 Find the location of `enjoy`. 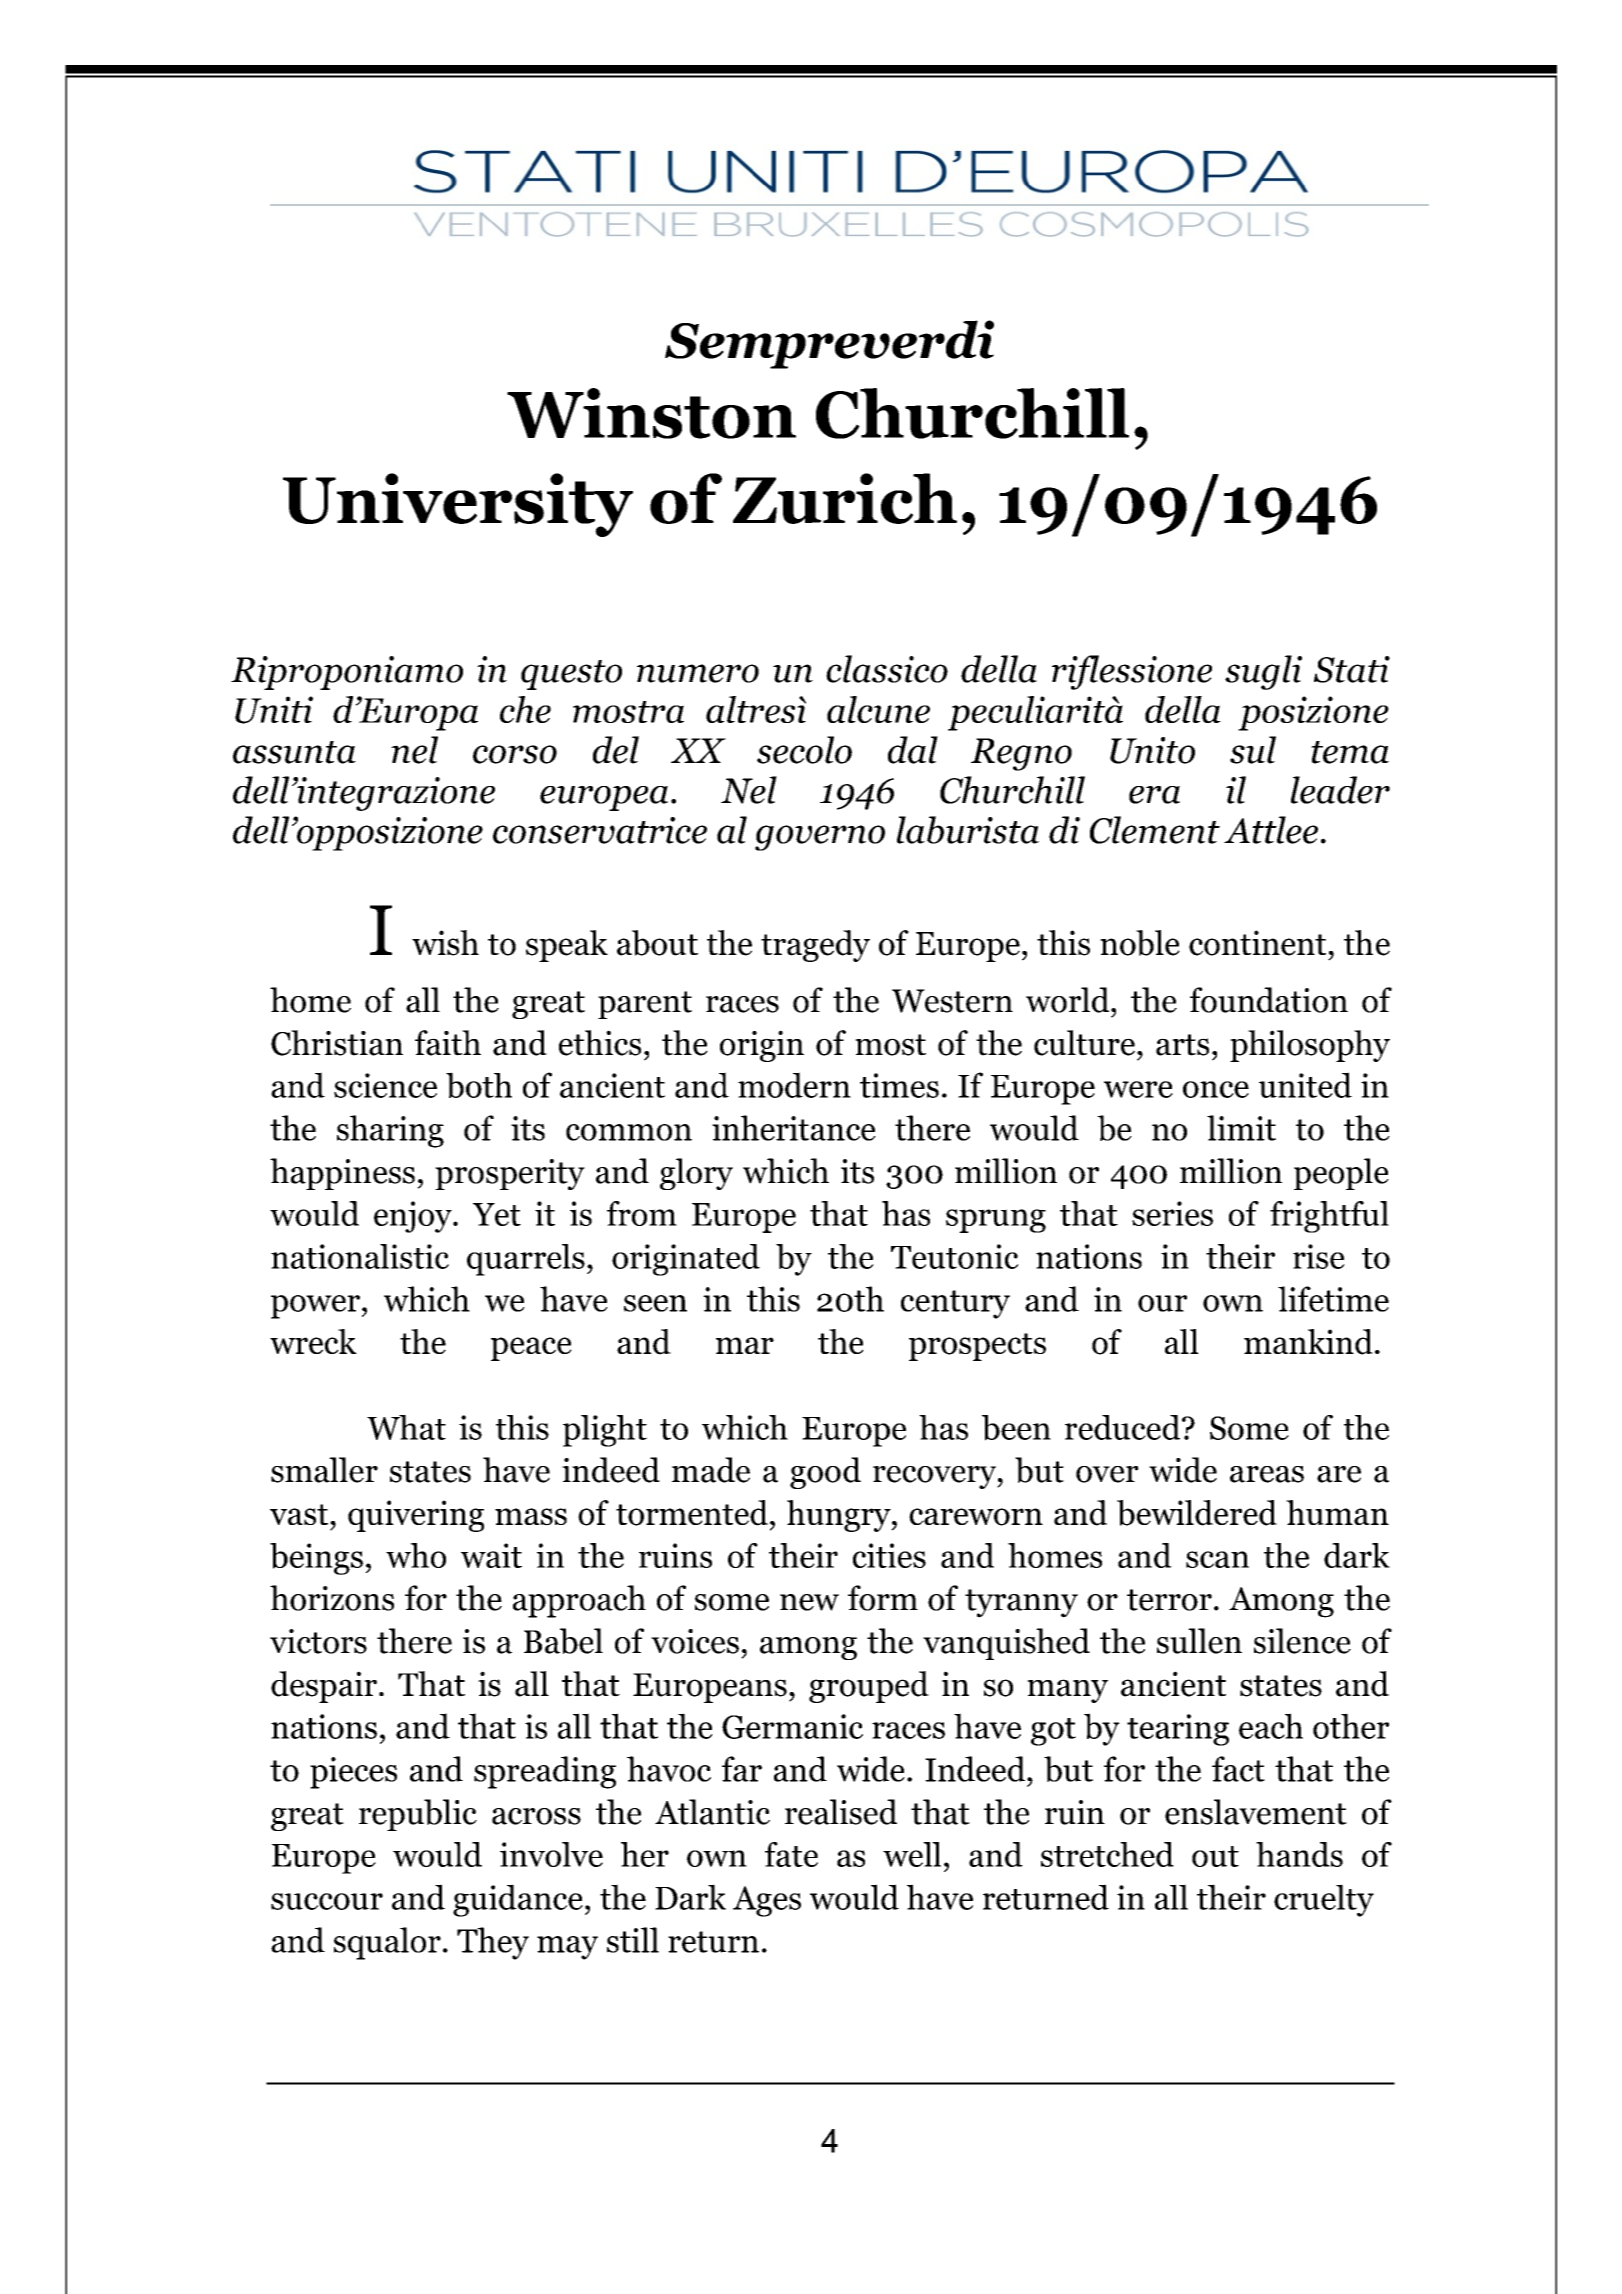

enjoy is located at coordinates (414, 1217).
